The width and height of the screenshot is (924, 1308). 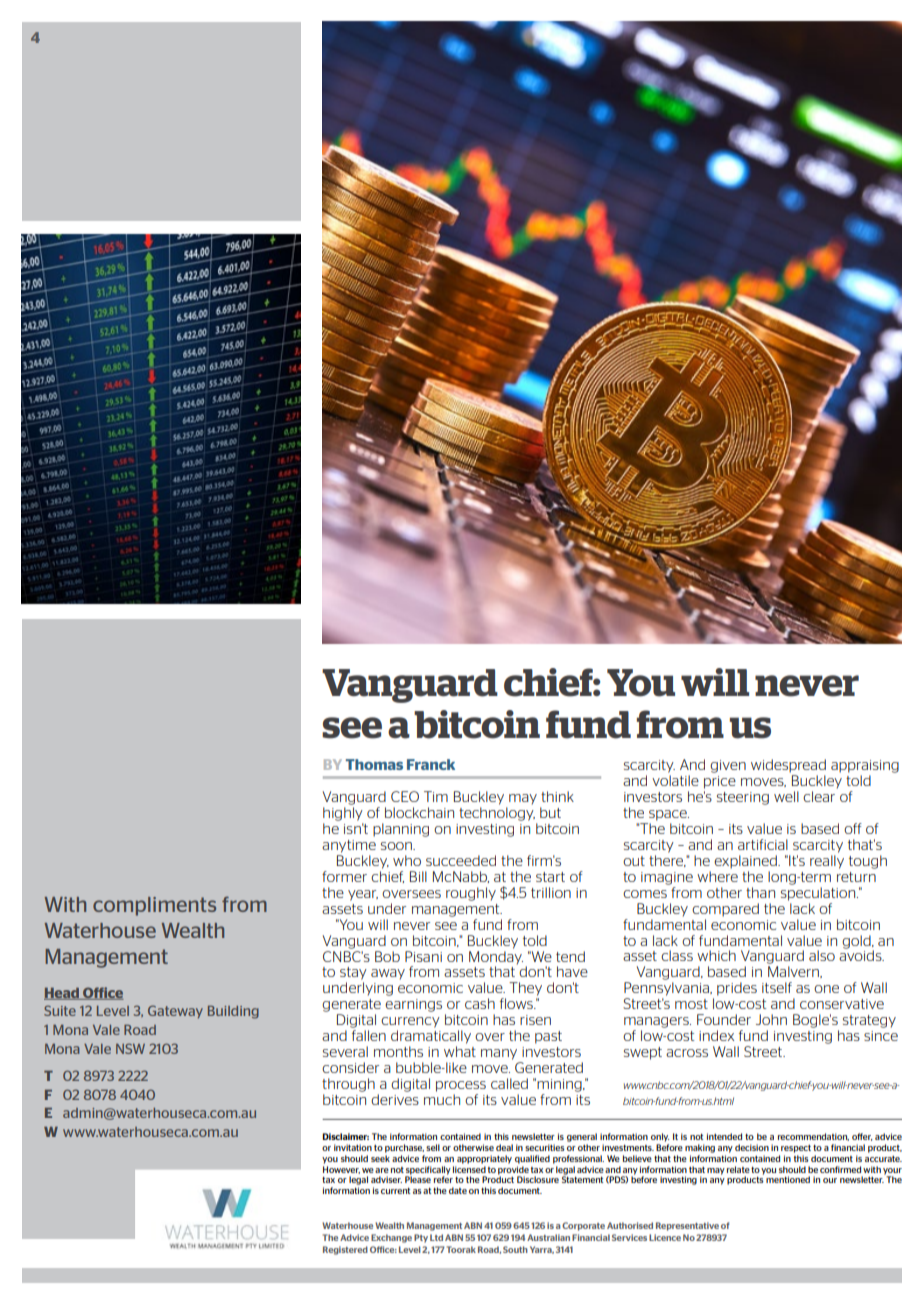 What do you see at coordinates (788, 766) in the screenshot?
I see `widespread` at bounding box center [788, 766].
